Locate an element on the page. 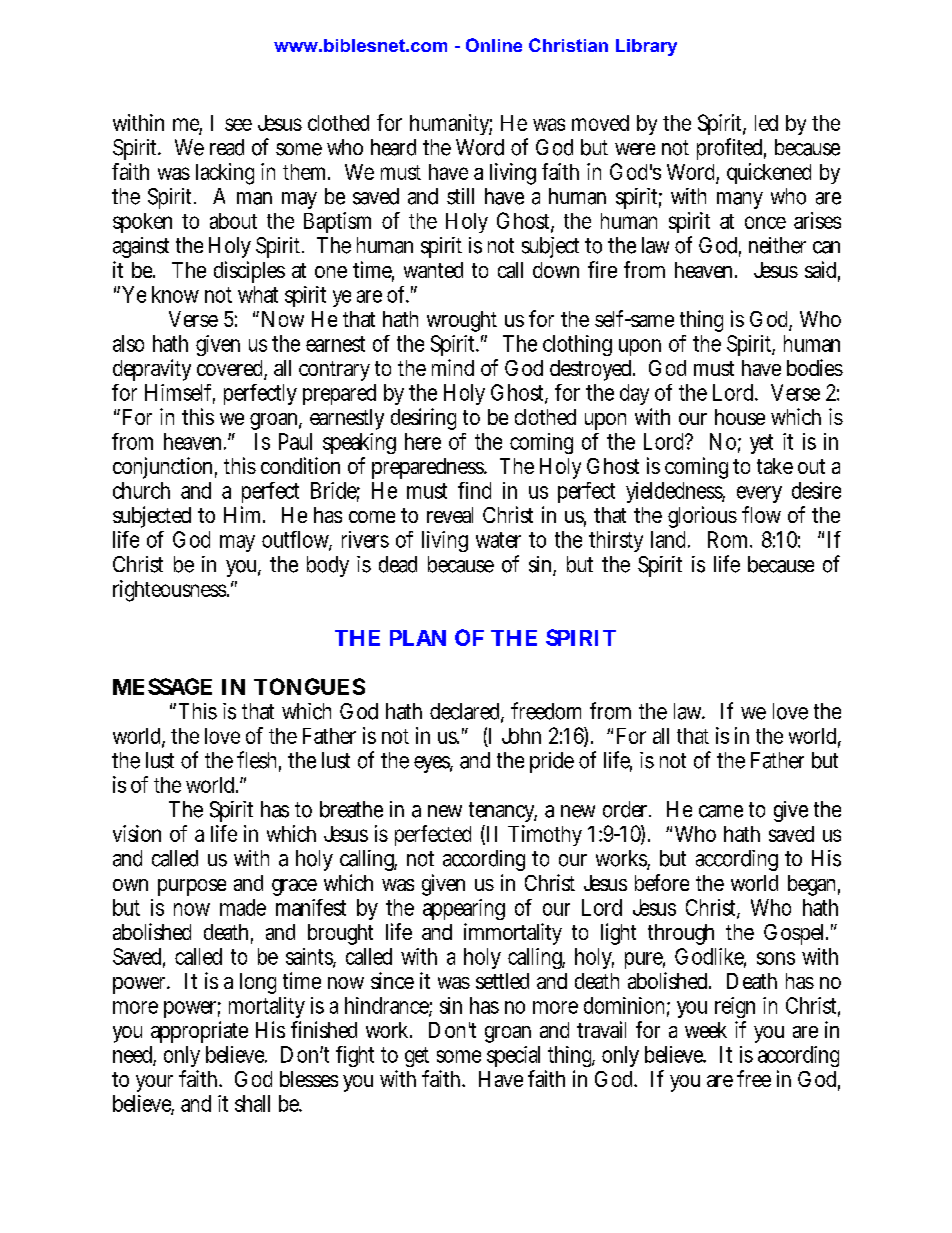  bodies is located at coordinates (815, 367).
